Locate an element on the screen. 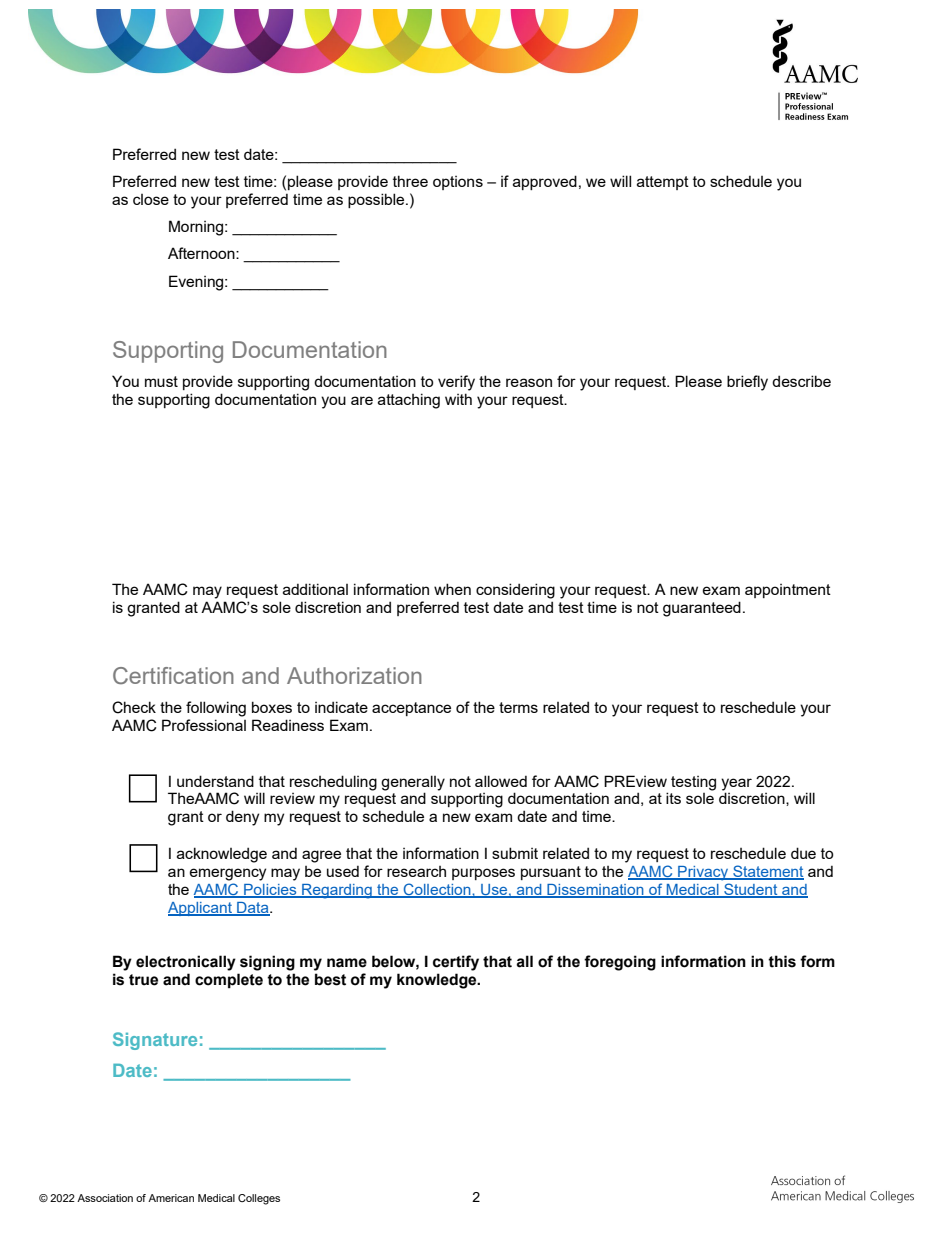 This screenshot has height=1233, width=952. close is located at coordinates (151, 199).
